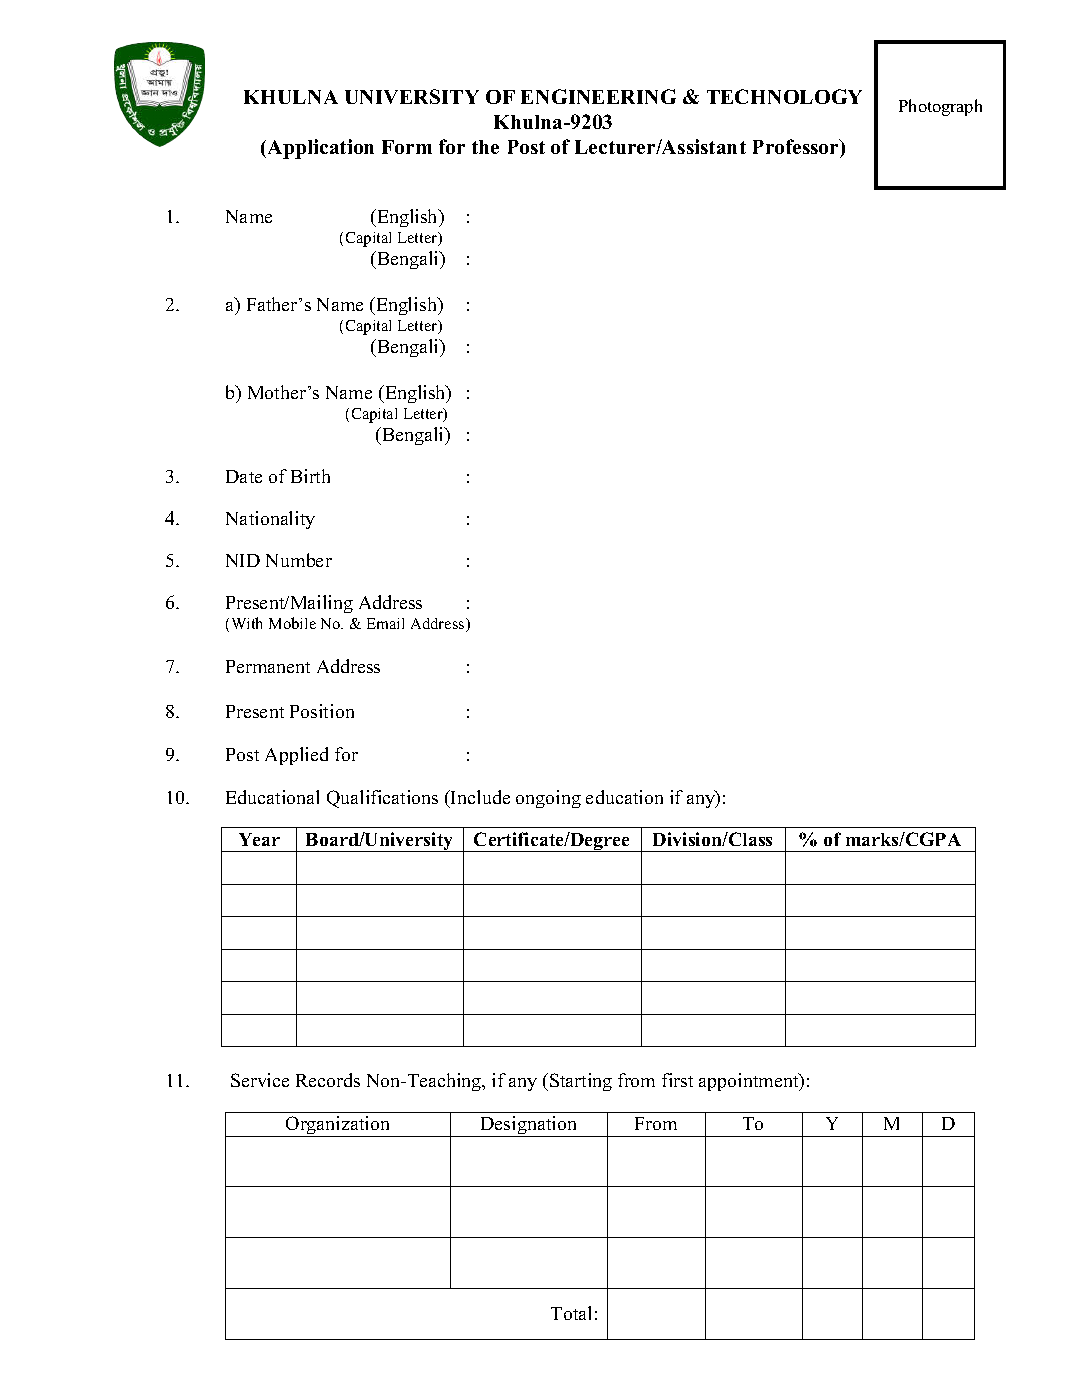  What do you see at coordinates (382, 799) in the screenshot?
I see `Qualifications` at bounding box center [382, 799].
